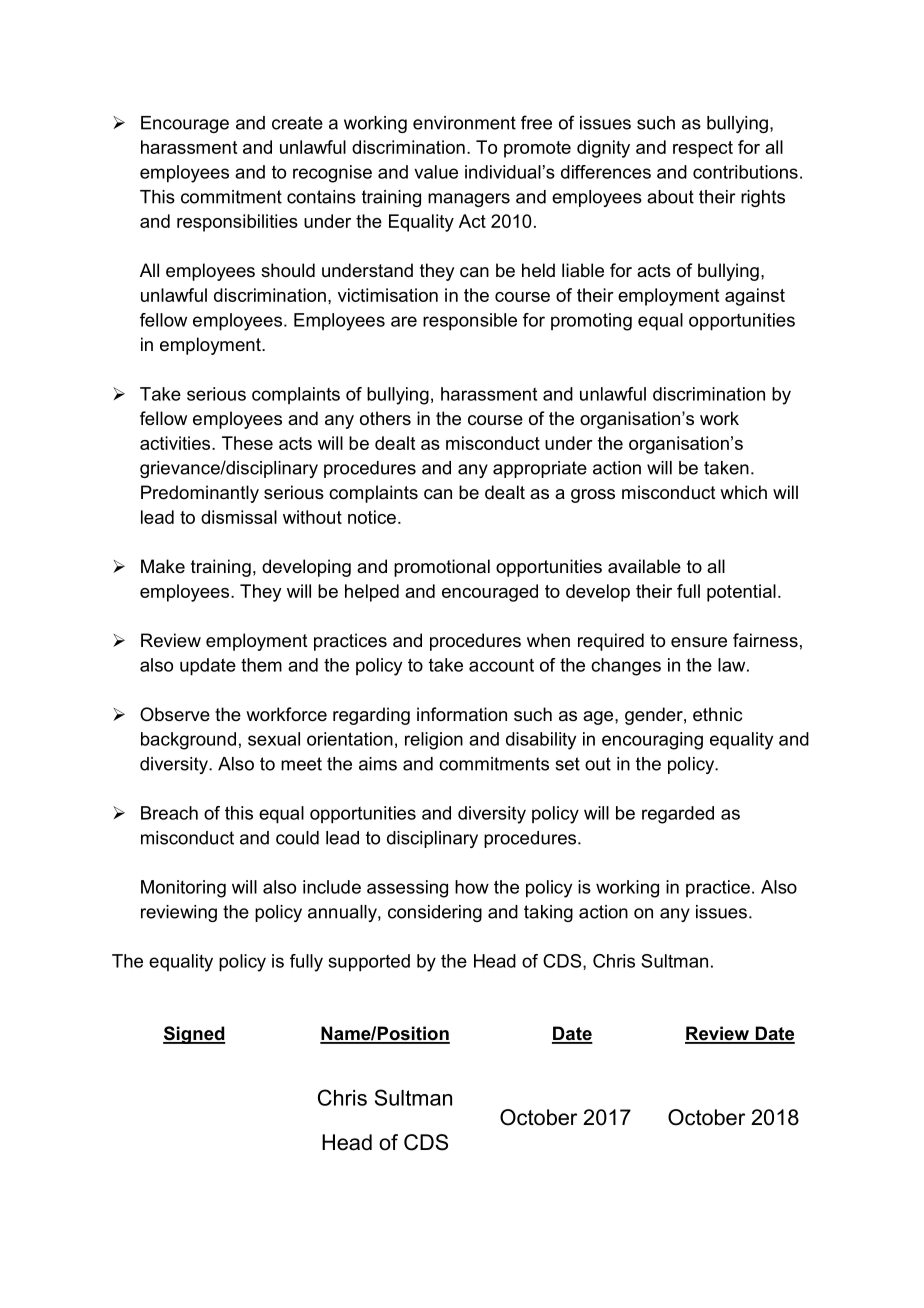 The image size is (924, 1308). I want to click on which, so click(743, 492).
